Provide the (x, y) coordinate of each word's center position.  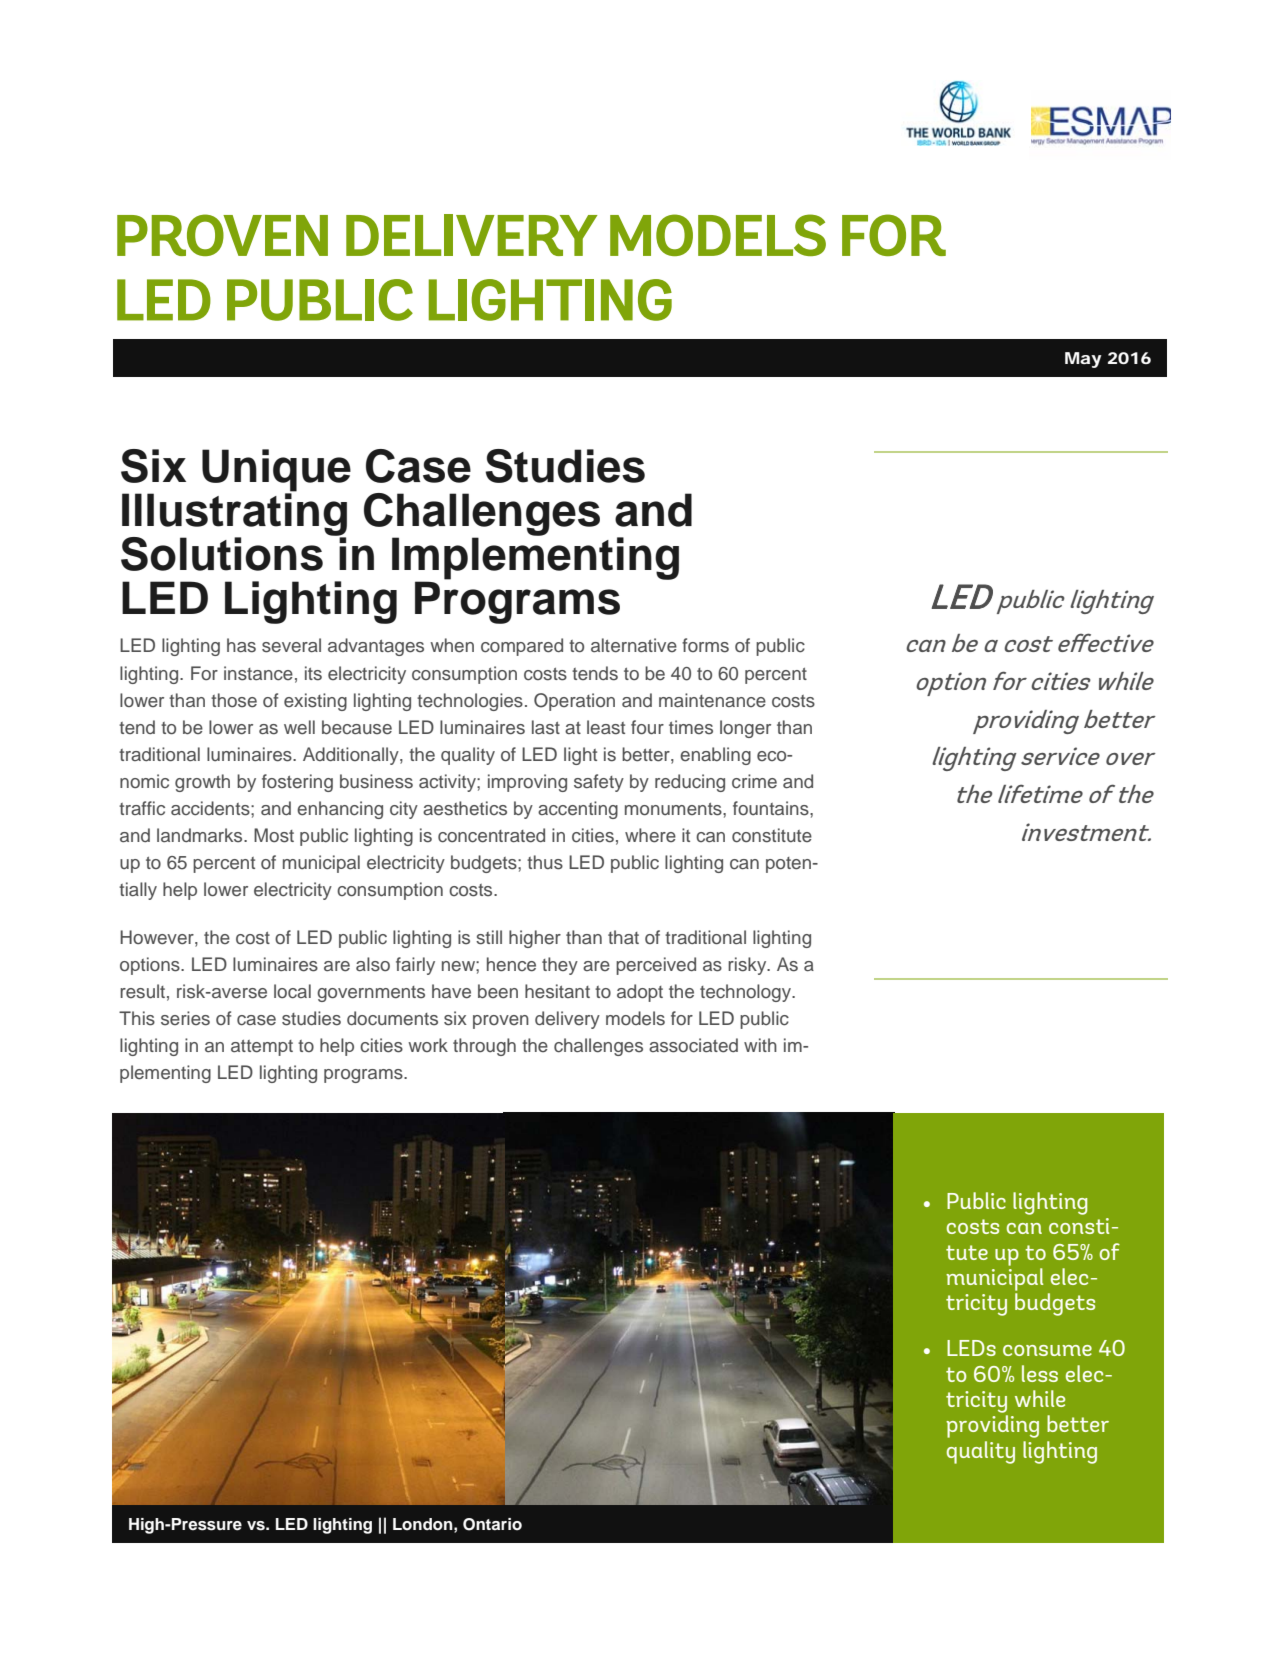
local (292, 991)
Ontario (492, 1524)
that (623, 937)
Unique (276, 471)
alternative (634, 645)
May (1083, 360)
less (1040, 1373)
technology (747, 993)
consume (1047, 1350)
